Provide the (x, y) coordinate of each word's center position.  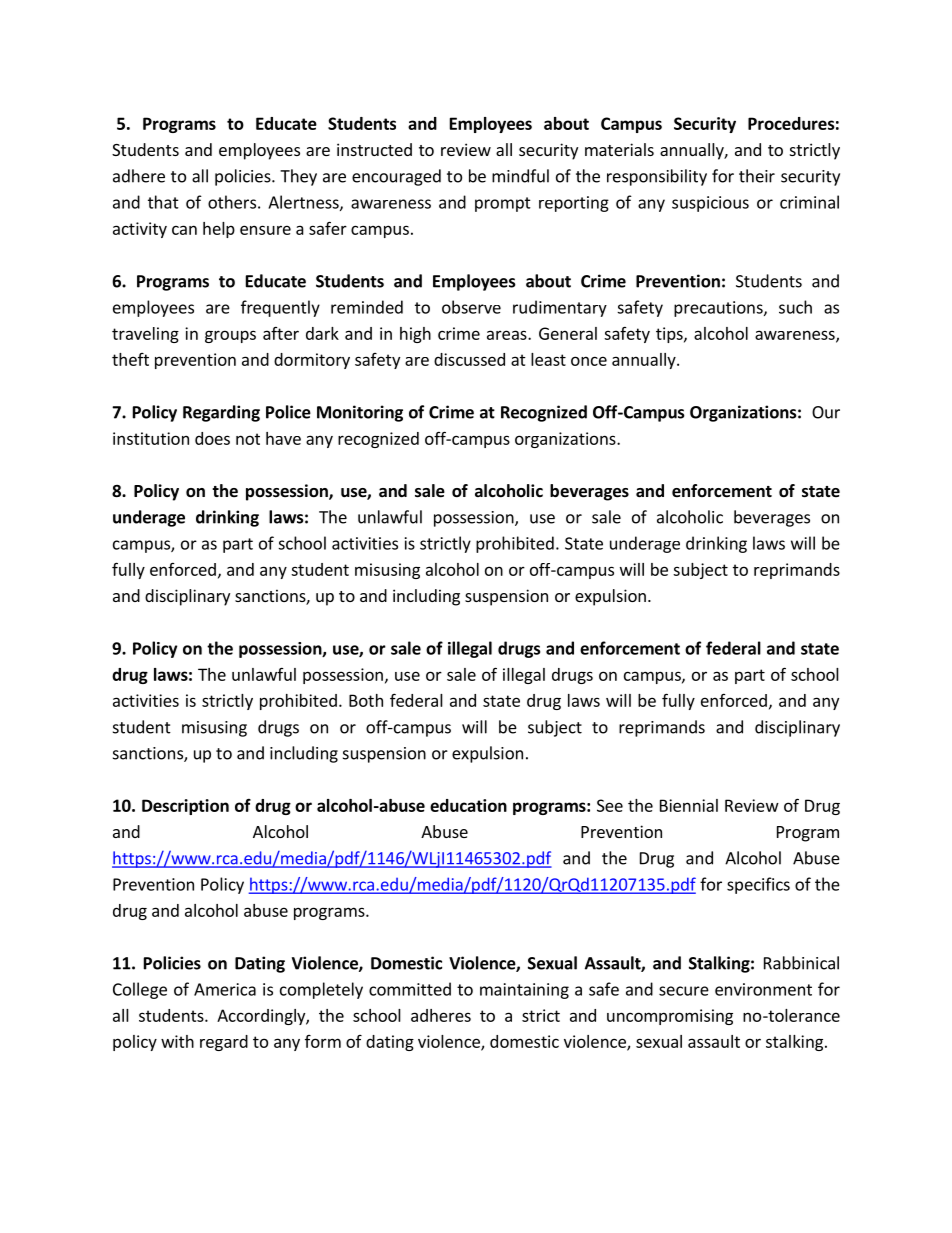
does (212, 438)
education (468, 805)
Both (366, 700)
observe (471, 307)
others (232, 202)
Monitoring (360, 413)
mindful (520, 176)
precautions (719, 309)
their (757, 176)
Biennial (689, 805)
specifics (758, 885)
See (610, 805)
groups (230, 336)
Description (185, 807)
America (225, 989)
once (589, 361)
